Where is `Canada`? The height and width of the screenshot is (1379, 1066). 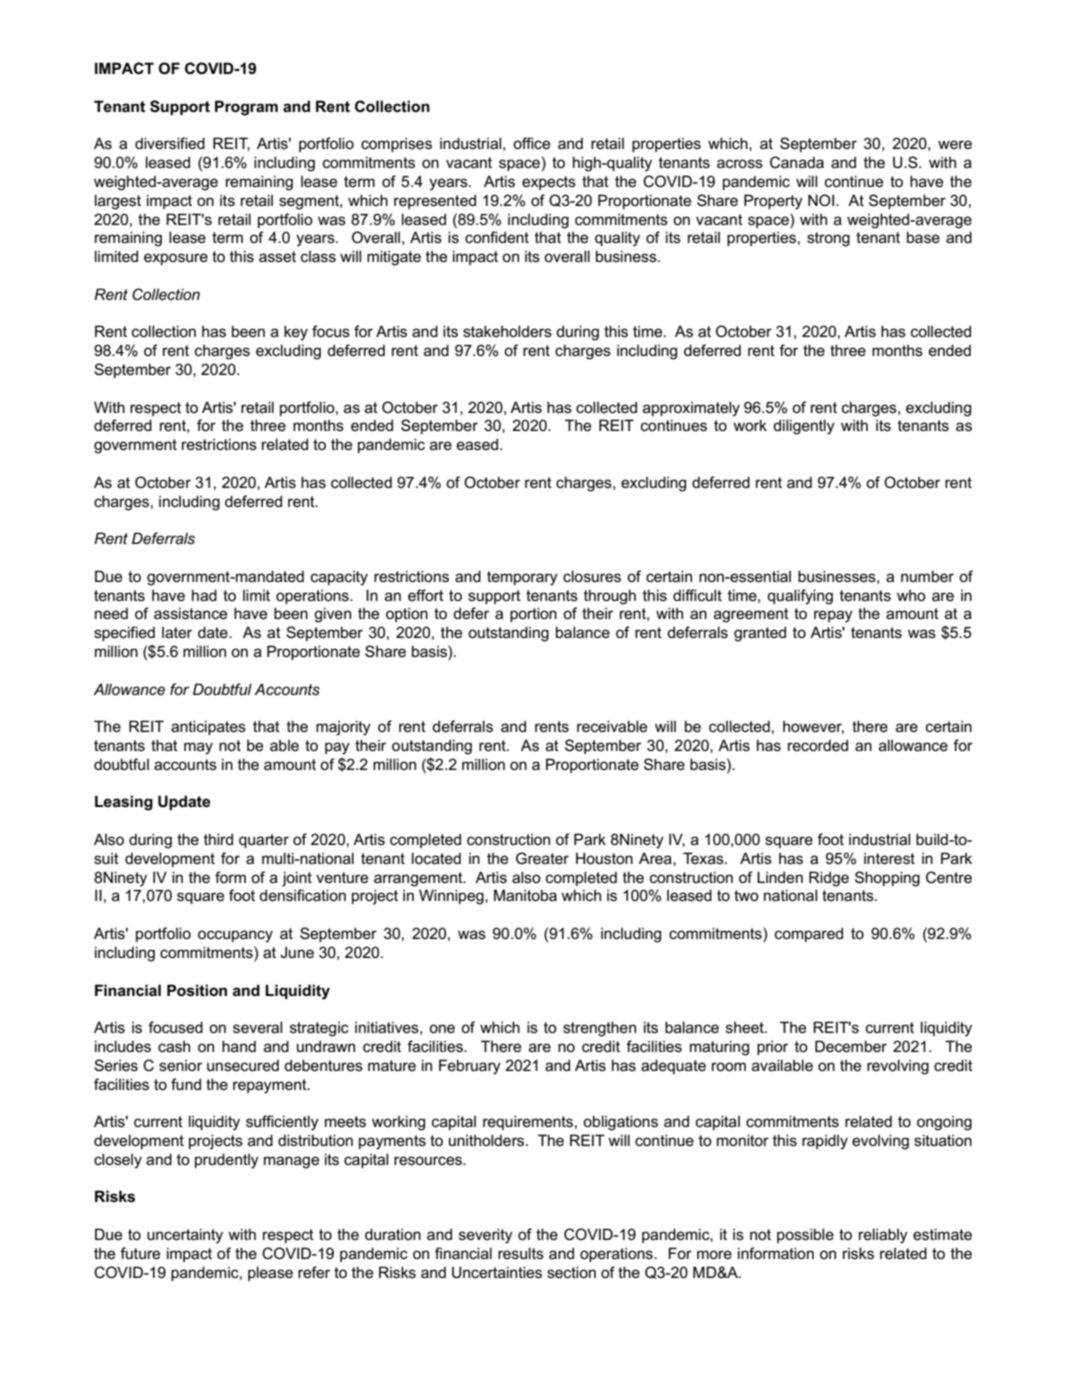 Canada is located at coordinates (797, 162).
